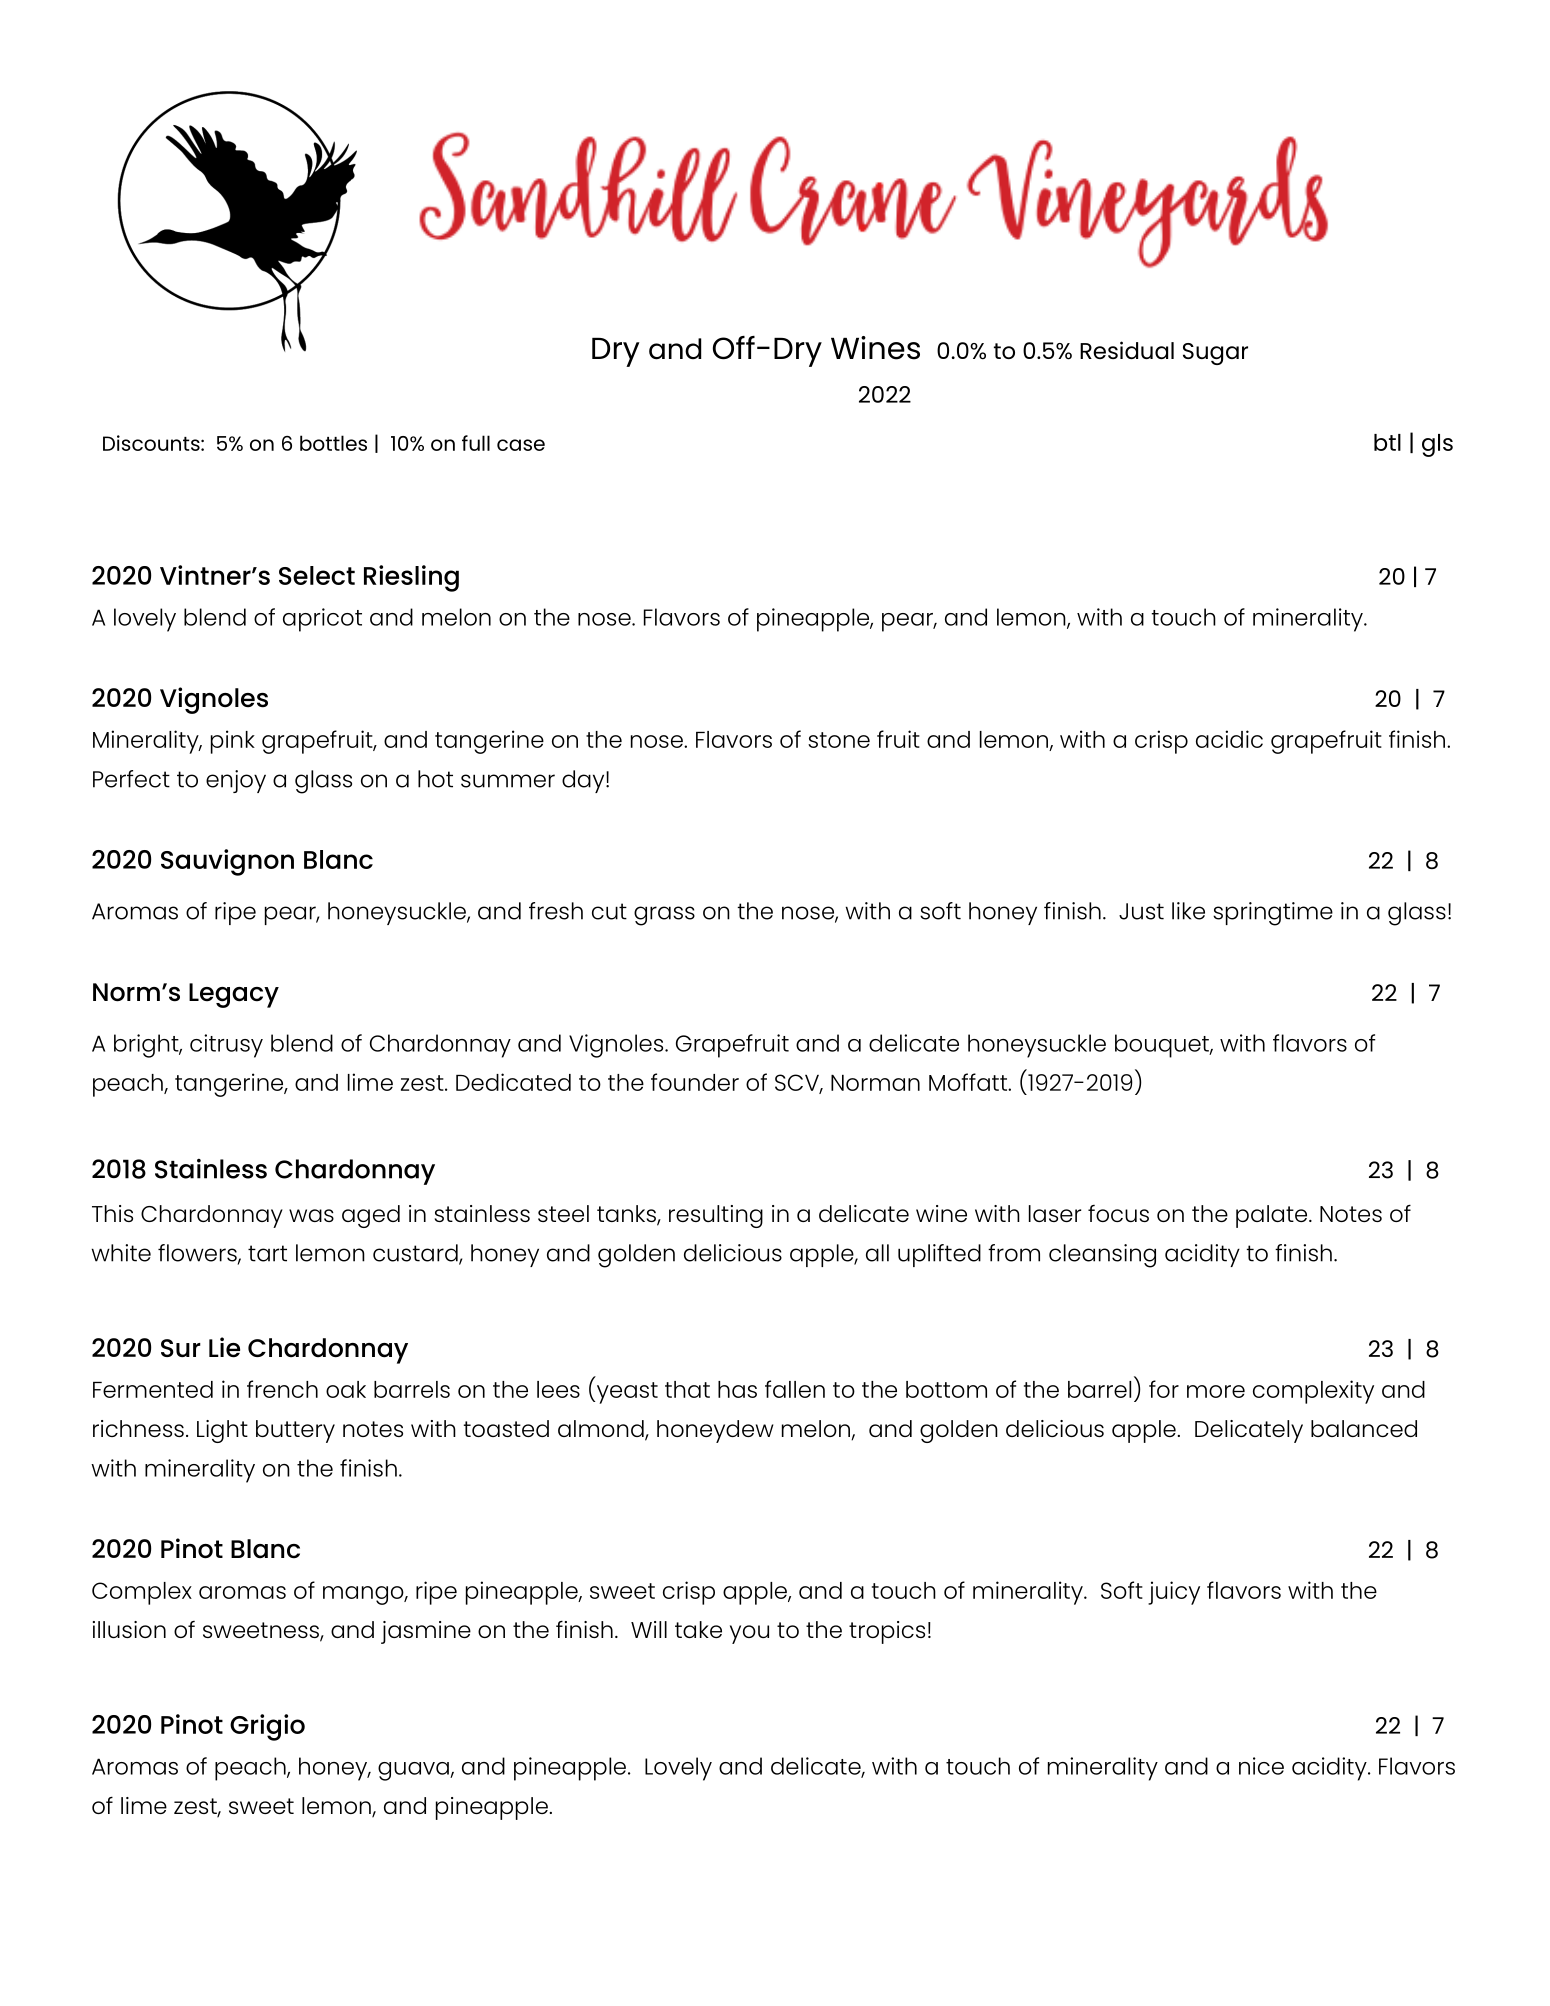 This screenshot has width=1550, height=2006. What do you see at coordinates (1215, 354) in the screenshot?
I see `Sugar` at bounding box center [1215, 354].
